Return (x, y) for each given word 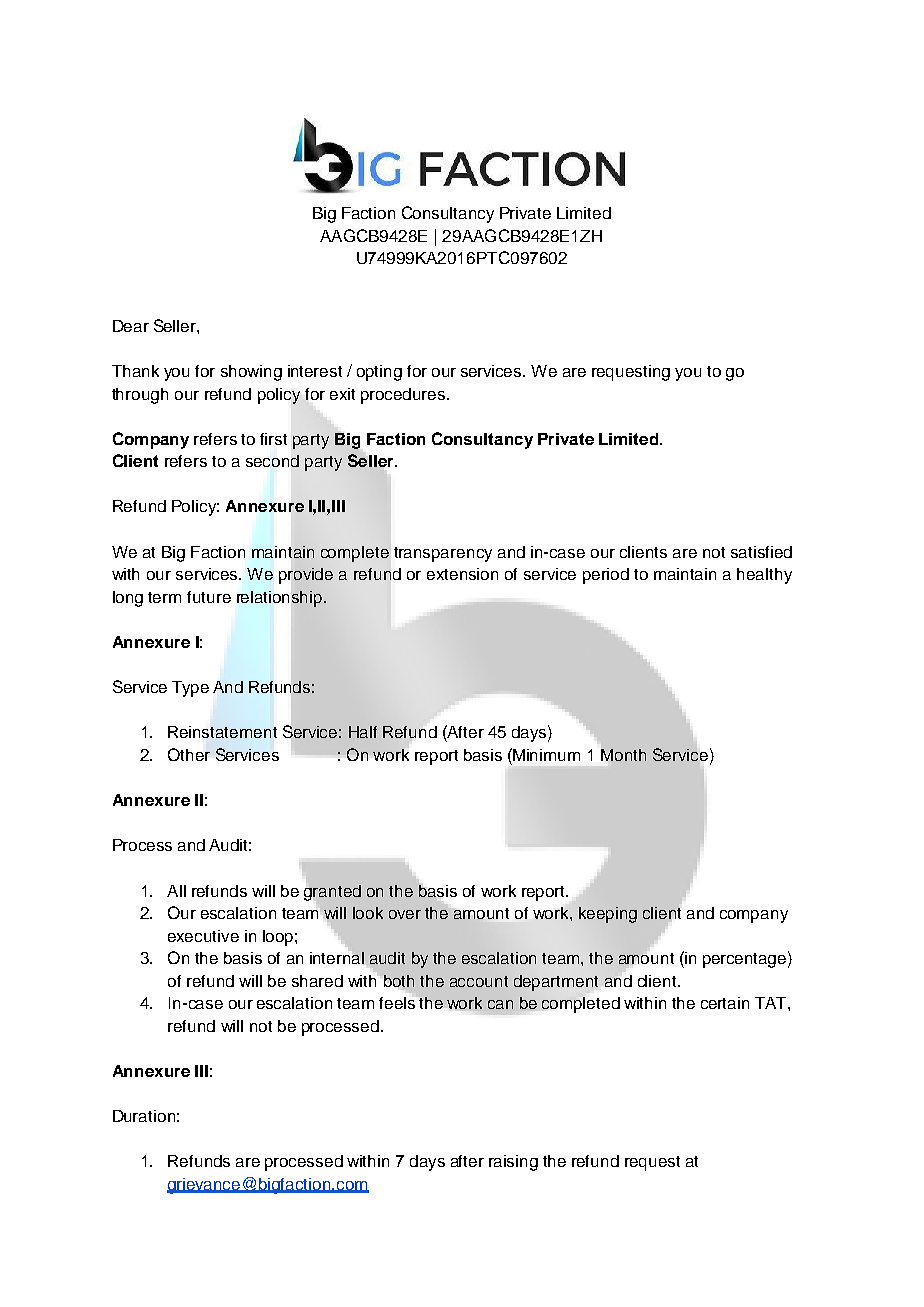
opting (379, 373)
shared (317, 981)
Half (363, 732)
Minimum (546, 755)
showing (251, 373)
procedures (404, 396)
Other (189, 754)
